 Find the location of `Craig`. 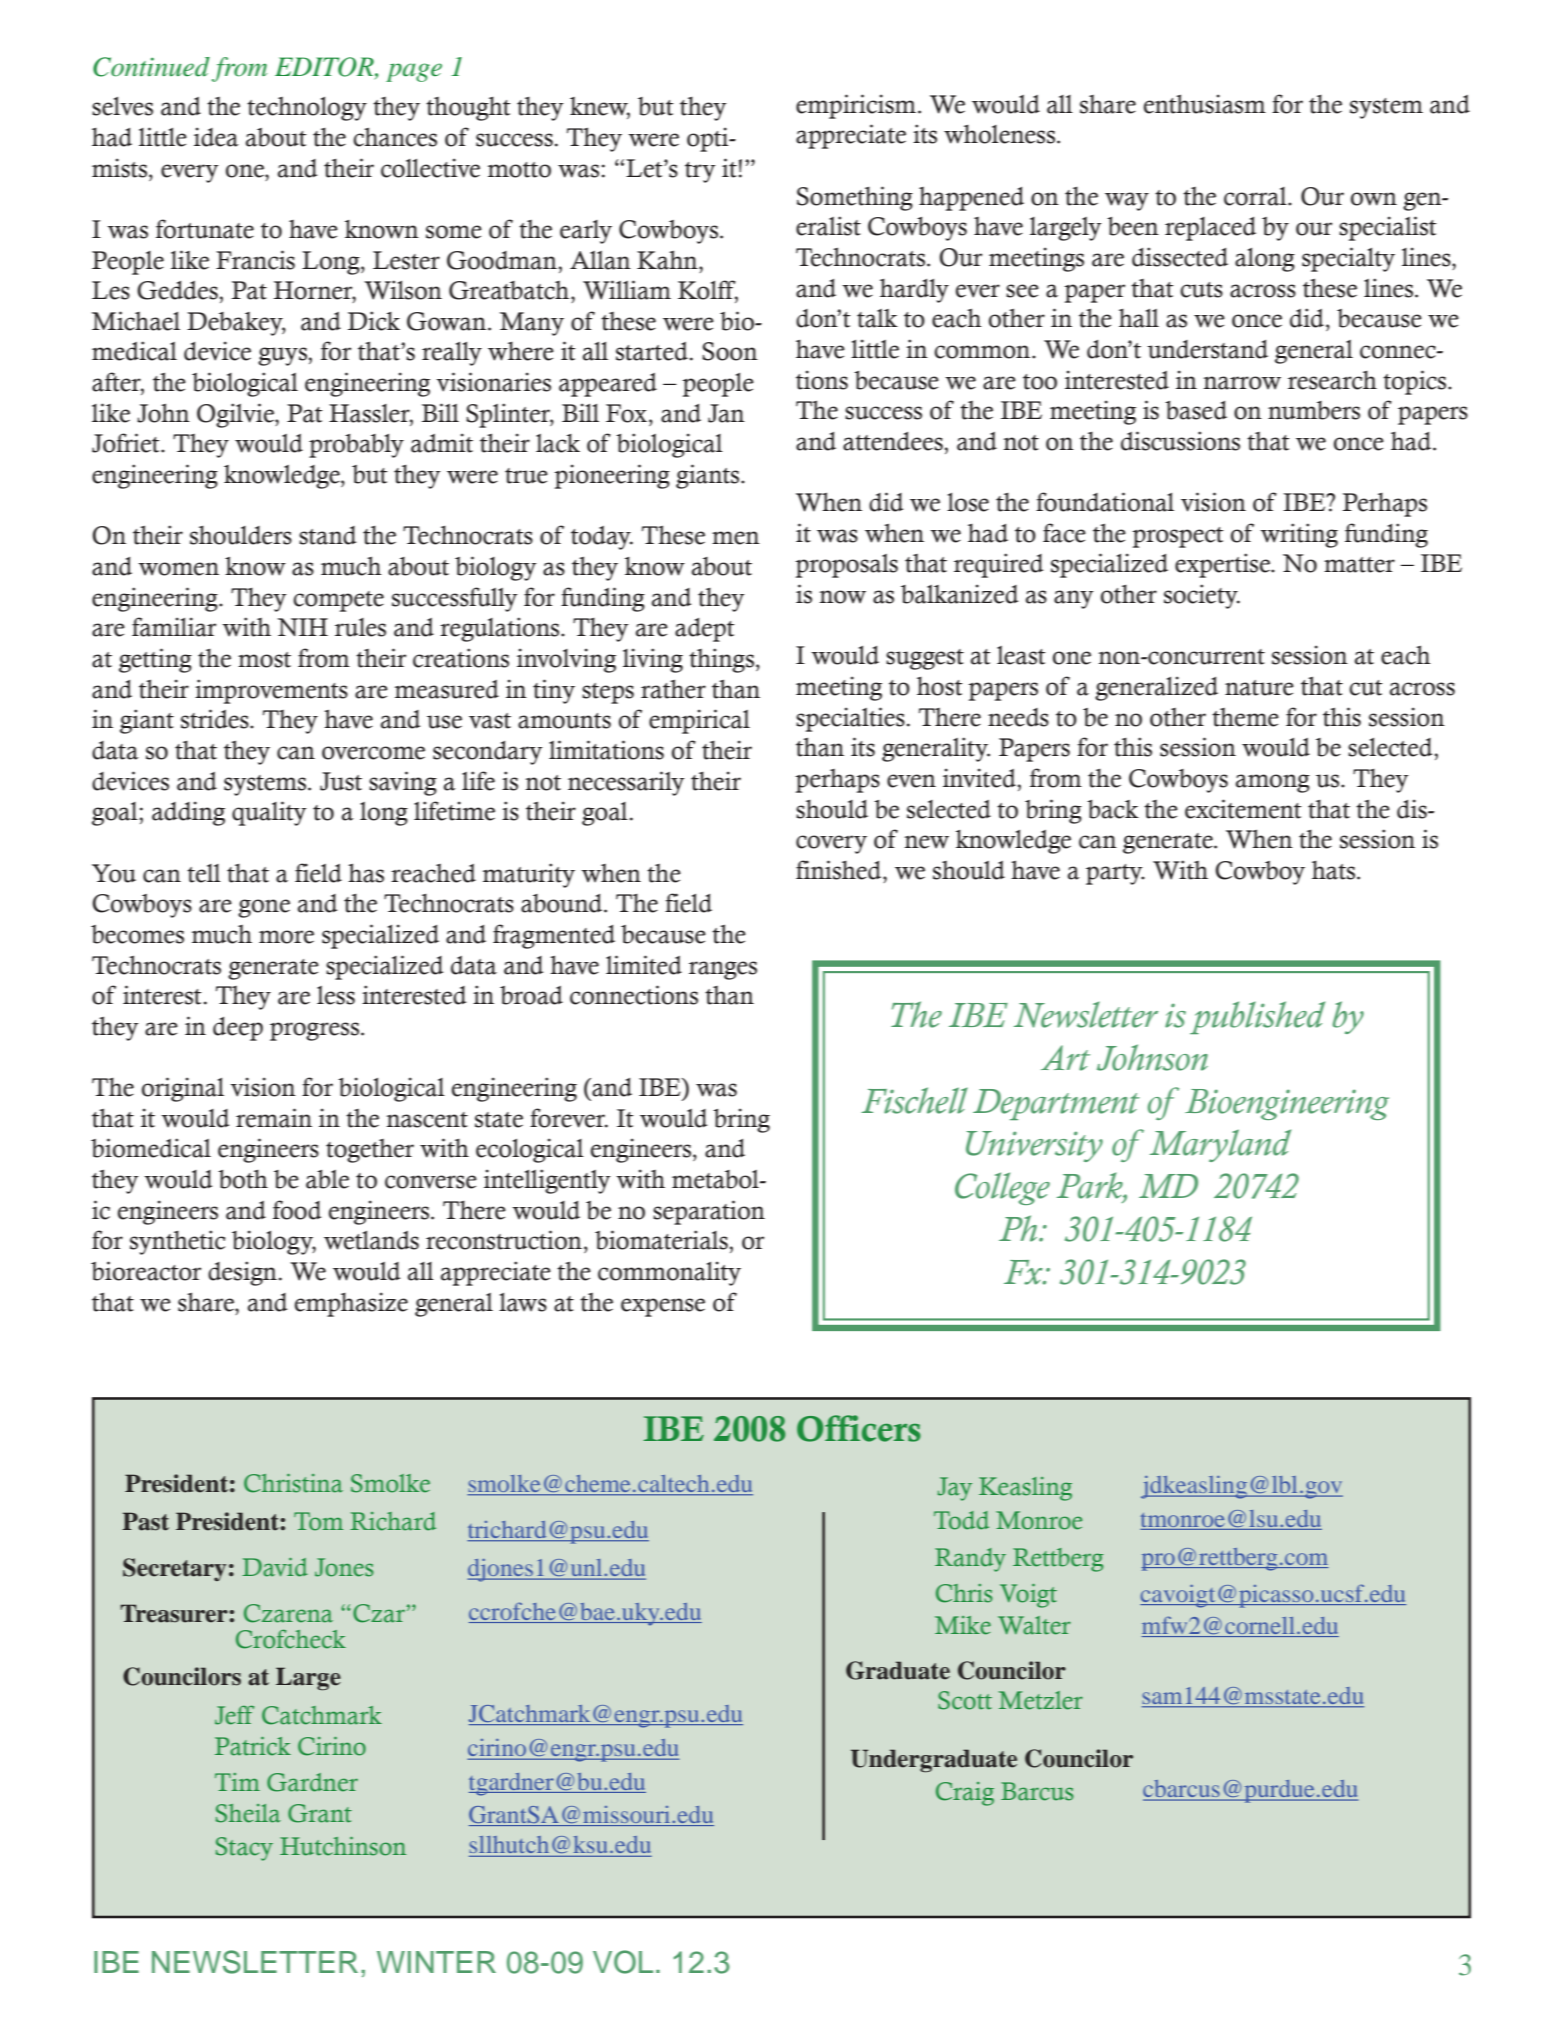

Craig is located at coordinates (965, 1794).
